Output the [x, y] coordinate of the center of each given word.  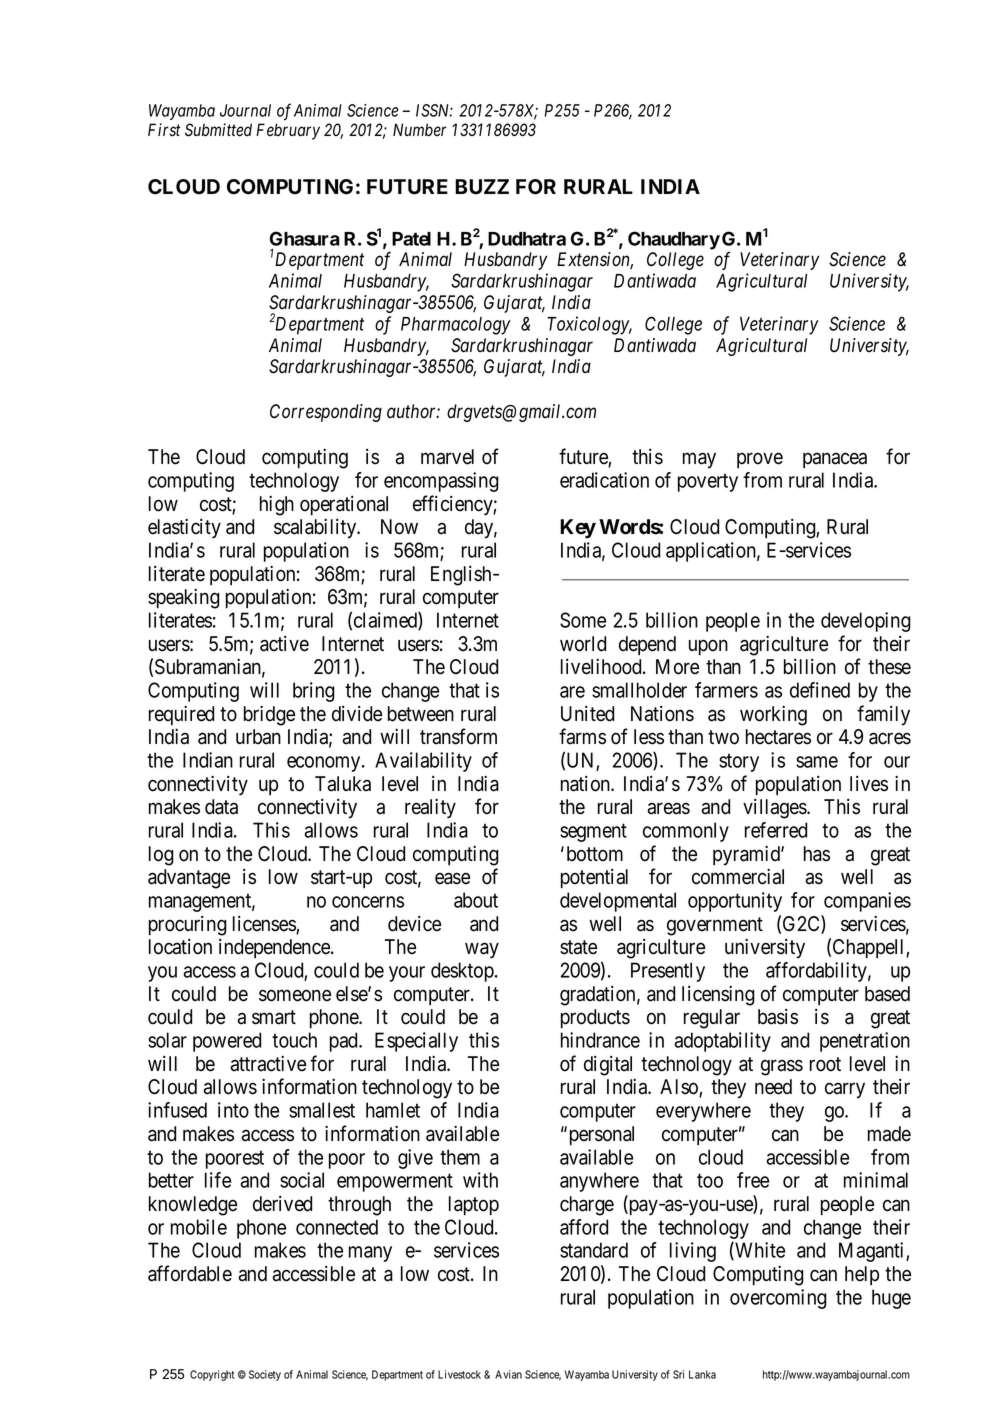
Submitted [218, 130]
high [277, 505]
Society [265, 1375]
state [578, 947]
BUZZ [482, 187]
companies [867, 902]
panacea [835, 460]
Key [578, 529]
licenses [265, 925]
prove [760, 460]
